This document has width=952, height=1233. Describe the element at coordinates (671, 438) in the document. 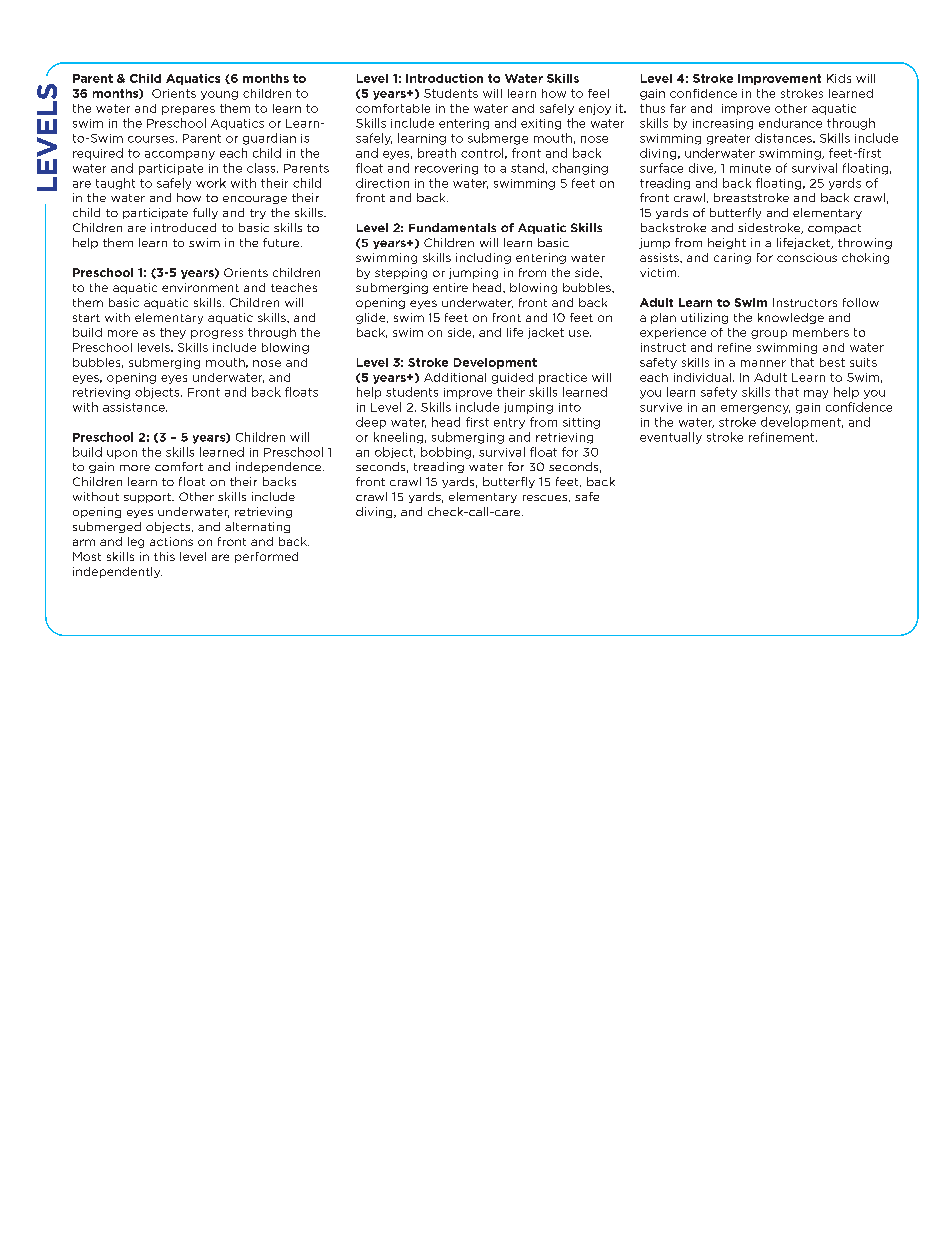

I see `eventually` at that location.
